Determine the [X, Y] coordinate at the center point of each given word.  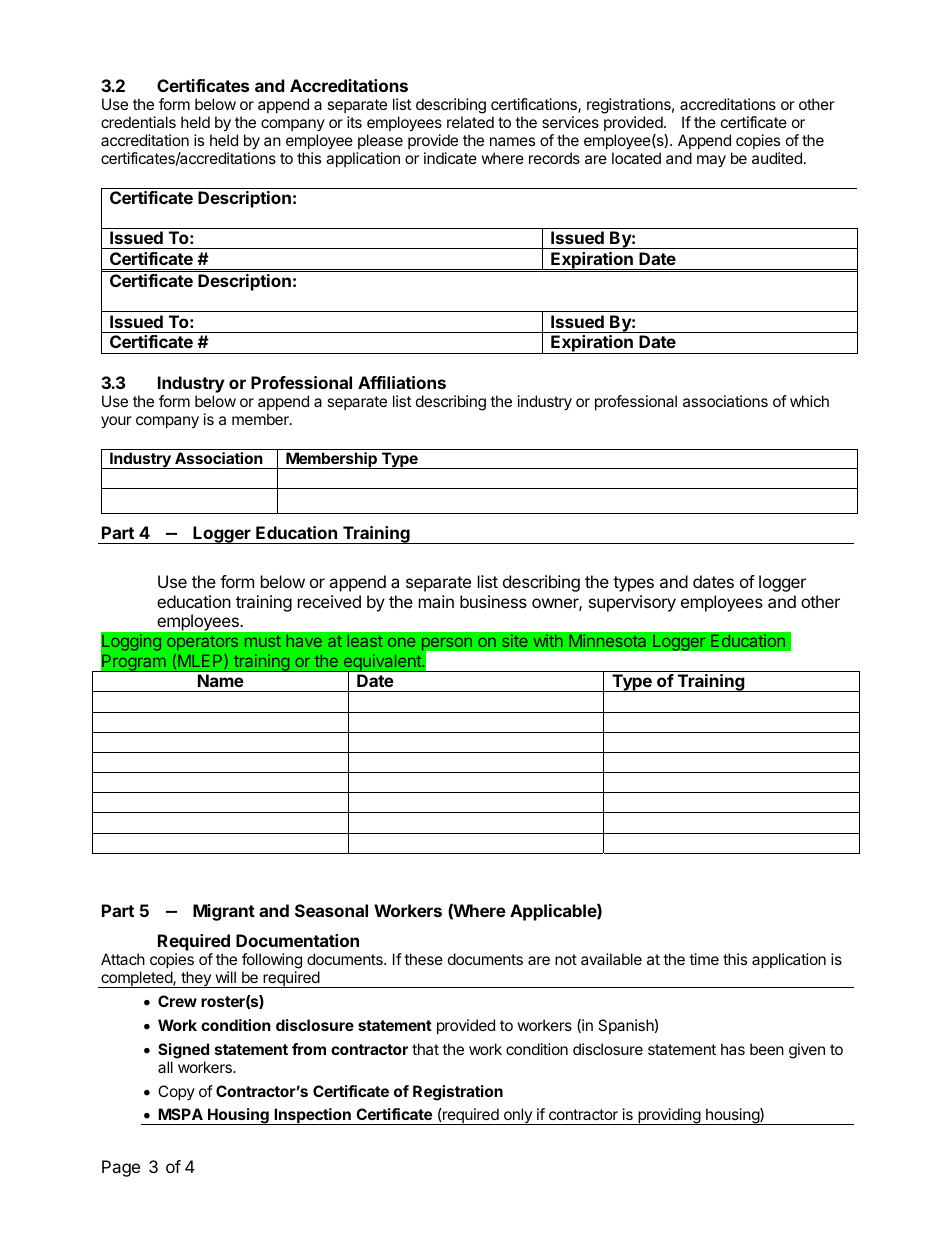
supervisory [632, 603]
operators [202, 643]
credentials [138, 122]
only [517, 1116]
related [470, 122]
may [711, 161]
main [436, 601]
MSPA [180, 1114]
